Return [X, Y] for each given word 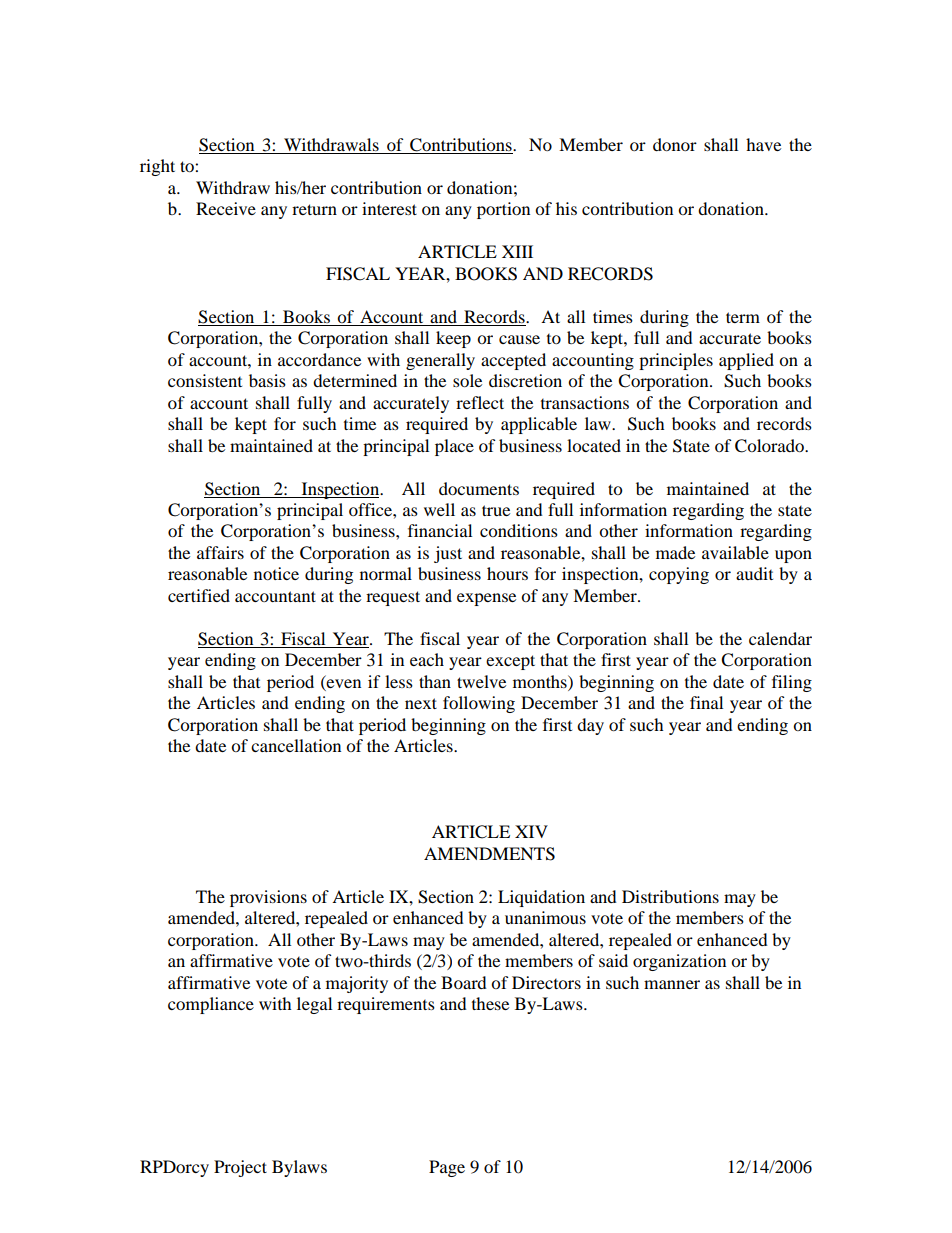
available [735, 552]
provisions [268, 898]
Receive [226, 208]
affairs [220, 552]
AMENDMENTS [489, 854]
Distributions [670, 896]
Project [240, 1168]
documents [479, 488]
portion [503, 210]
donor [675, 144]
